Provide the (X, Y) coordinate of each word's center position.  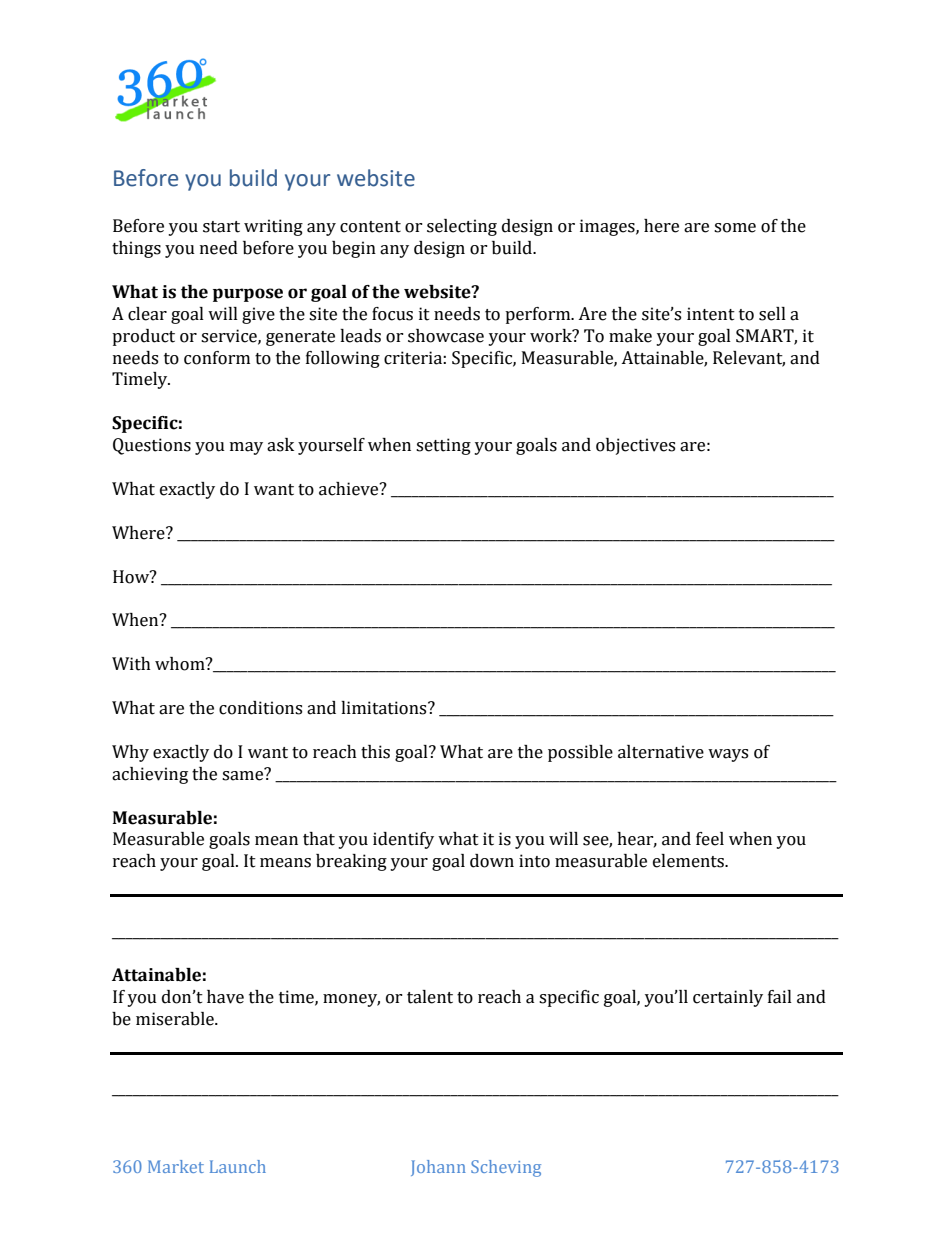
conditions (260, 708)
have (225, 997)
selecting (462, 227)
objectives (635, 446)
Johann (438, 1168)
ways (728, 755)
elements (689, 861)
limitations (385, 708)
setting (443, 446)
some (735, 228)
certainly (728, 998)
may (246, 448)
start (221, 227)
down (492, 861)
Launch (238, 1166)
